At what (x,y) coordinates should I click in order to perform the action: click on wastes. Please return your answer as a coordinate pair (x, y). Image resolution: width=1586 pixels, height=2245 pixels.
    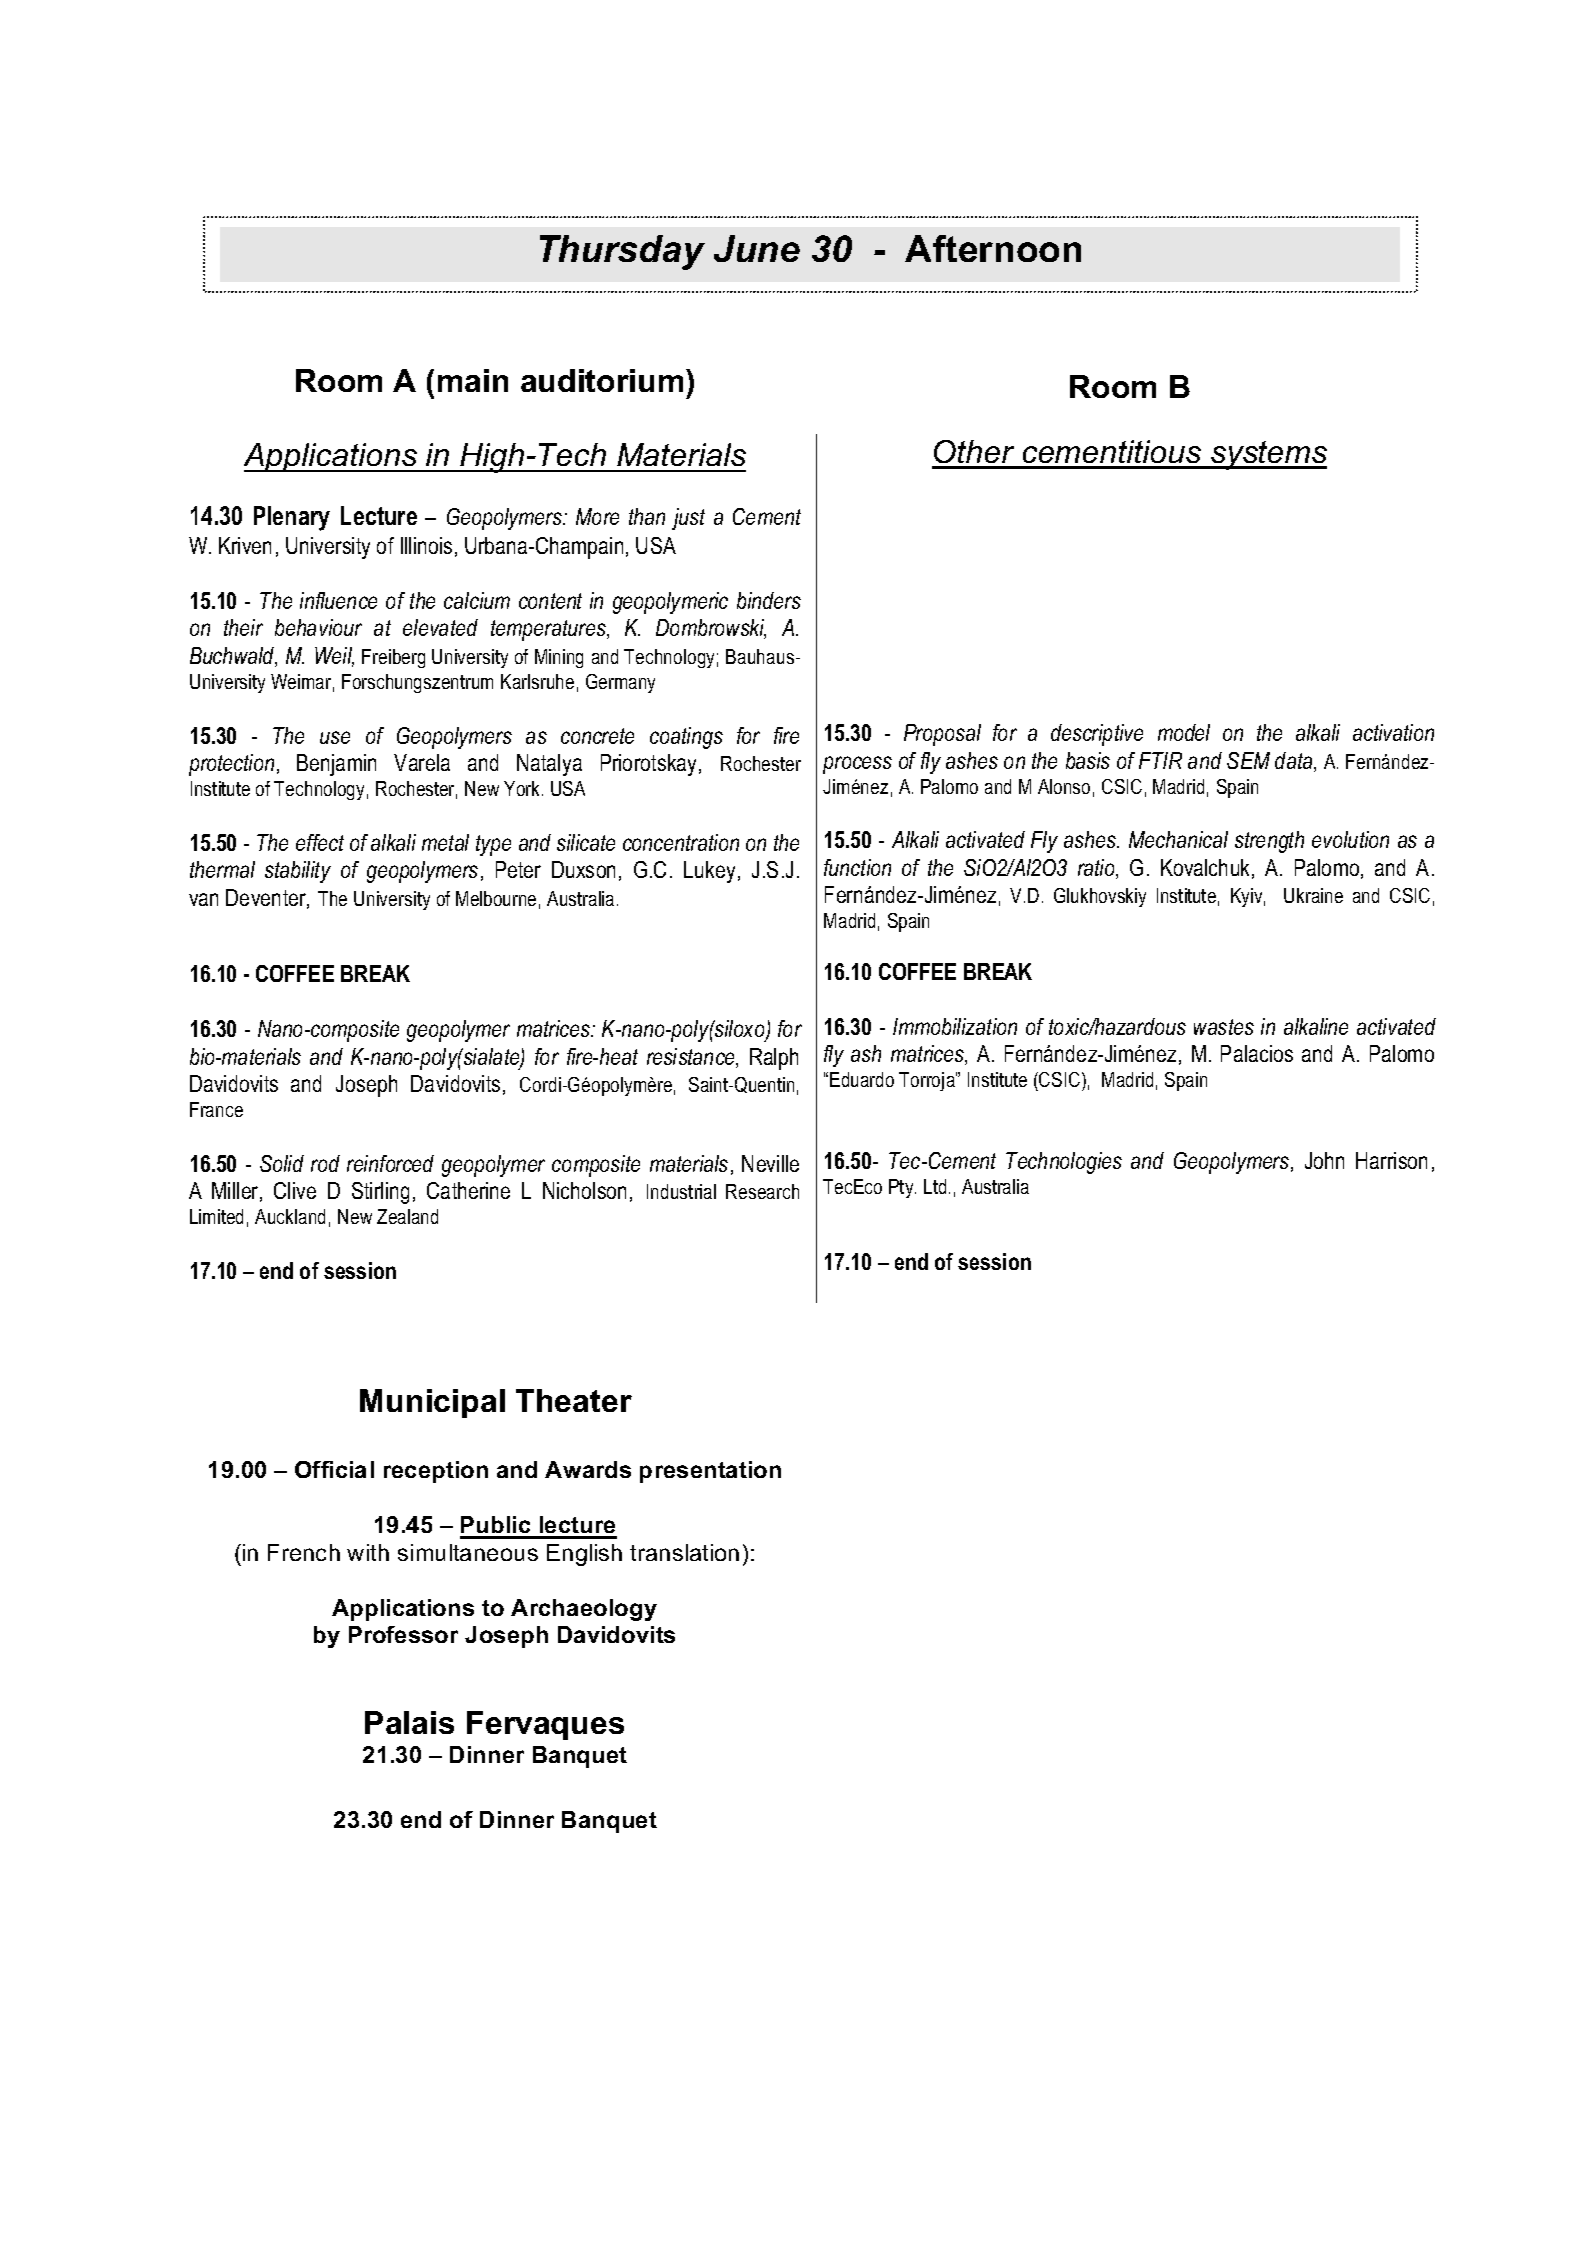
    Looking at the image, I should click on (1224, 1027).
